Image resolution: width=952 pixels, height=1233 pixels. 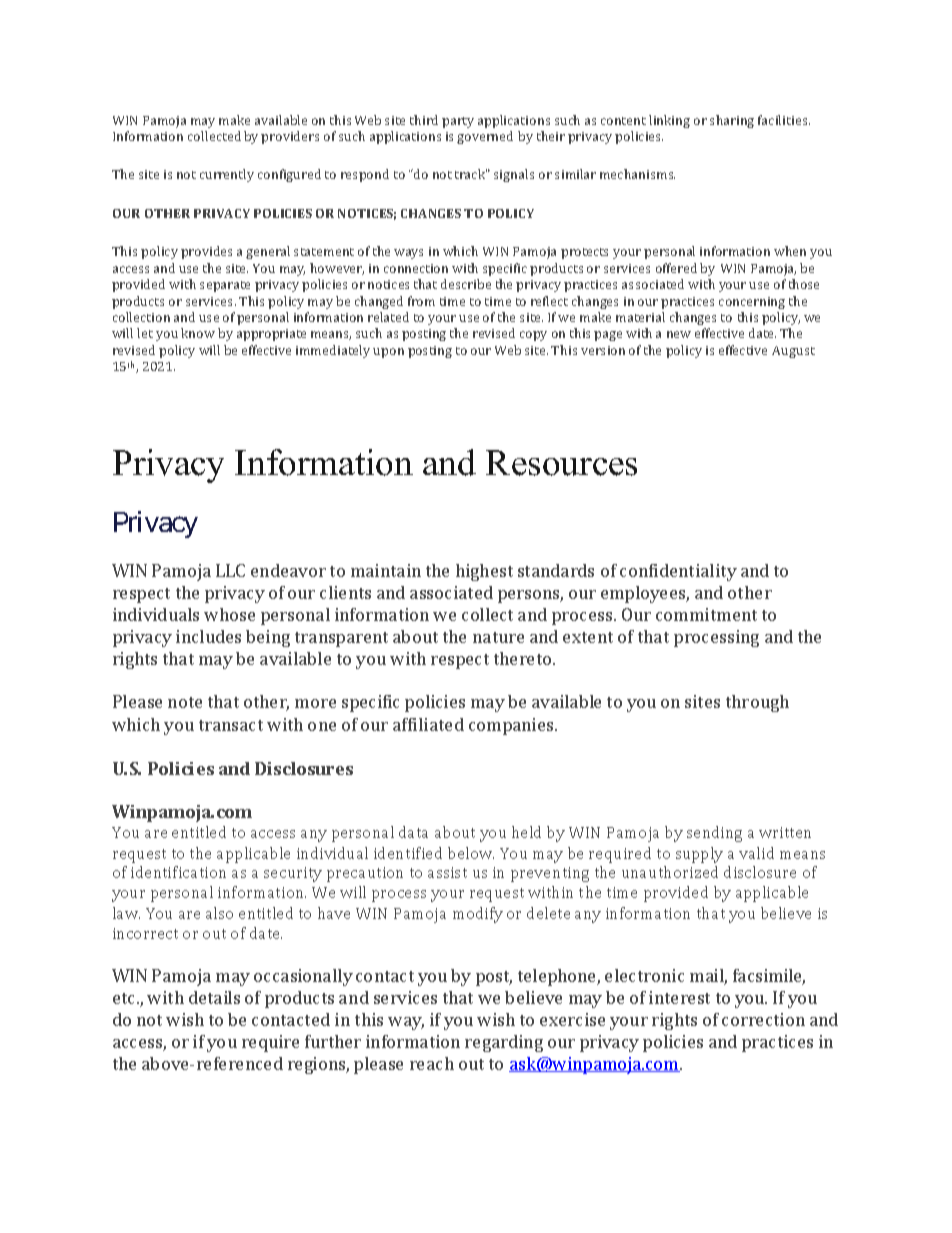 What do you see at coordinates (214, 997) in the image?
I see `details` at bounding box center [214, 997].
